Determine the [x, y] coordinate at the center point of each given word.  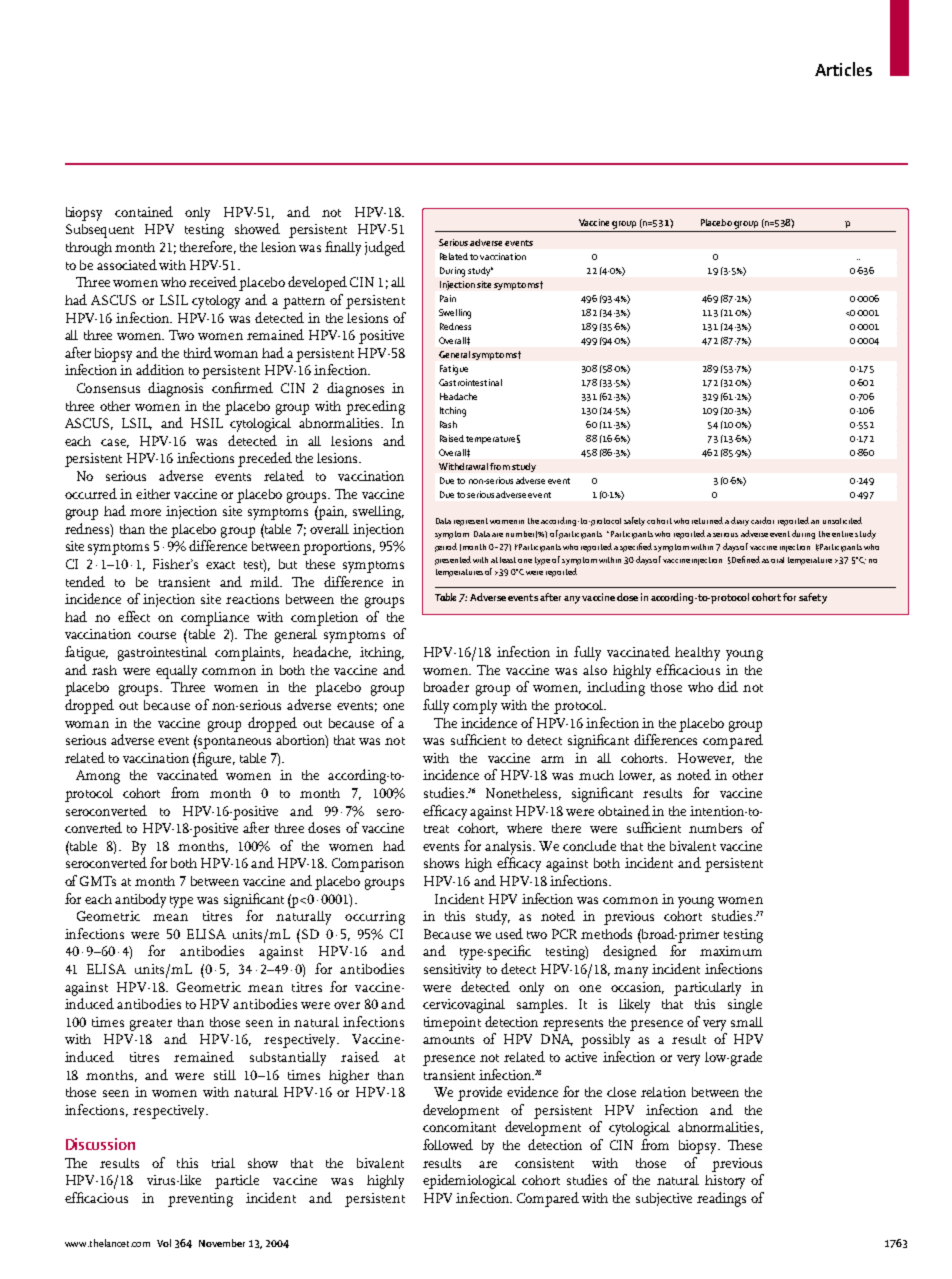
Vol [164, 1243]
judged [385, 248]
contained [144, 211]
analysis [509, 848]
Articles [843, 69]
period [446, 547]
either [153, 494]
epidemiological [469, 1181]
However [706, 759]
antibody [140, 900]
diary [740, 521]
